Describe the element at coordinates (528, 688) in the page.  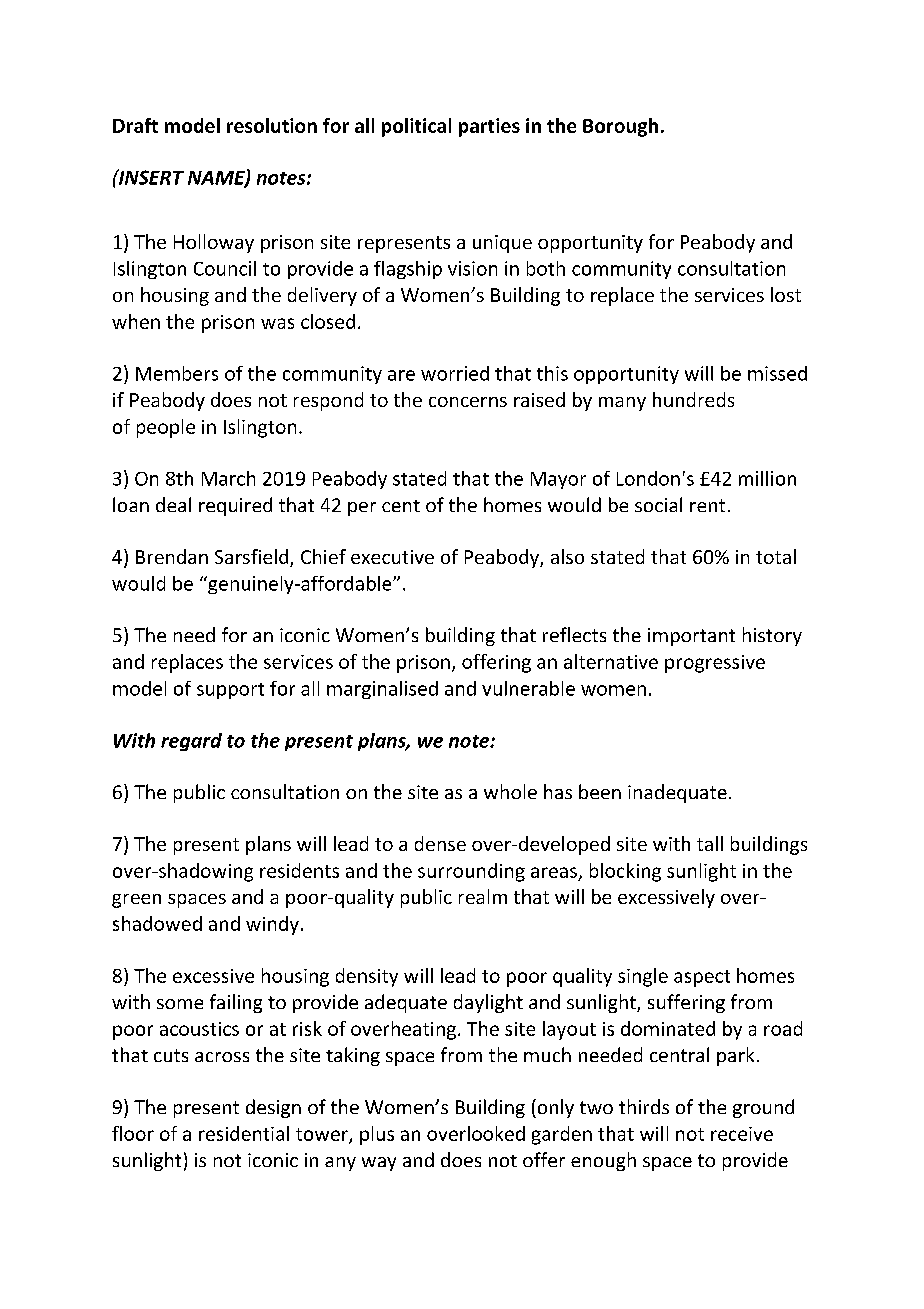
I see `vulnerable` at that location.
